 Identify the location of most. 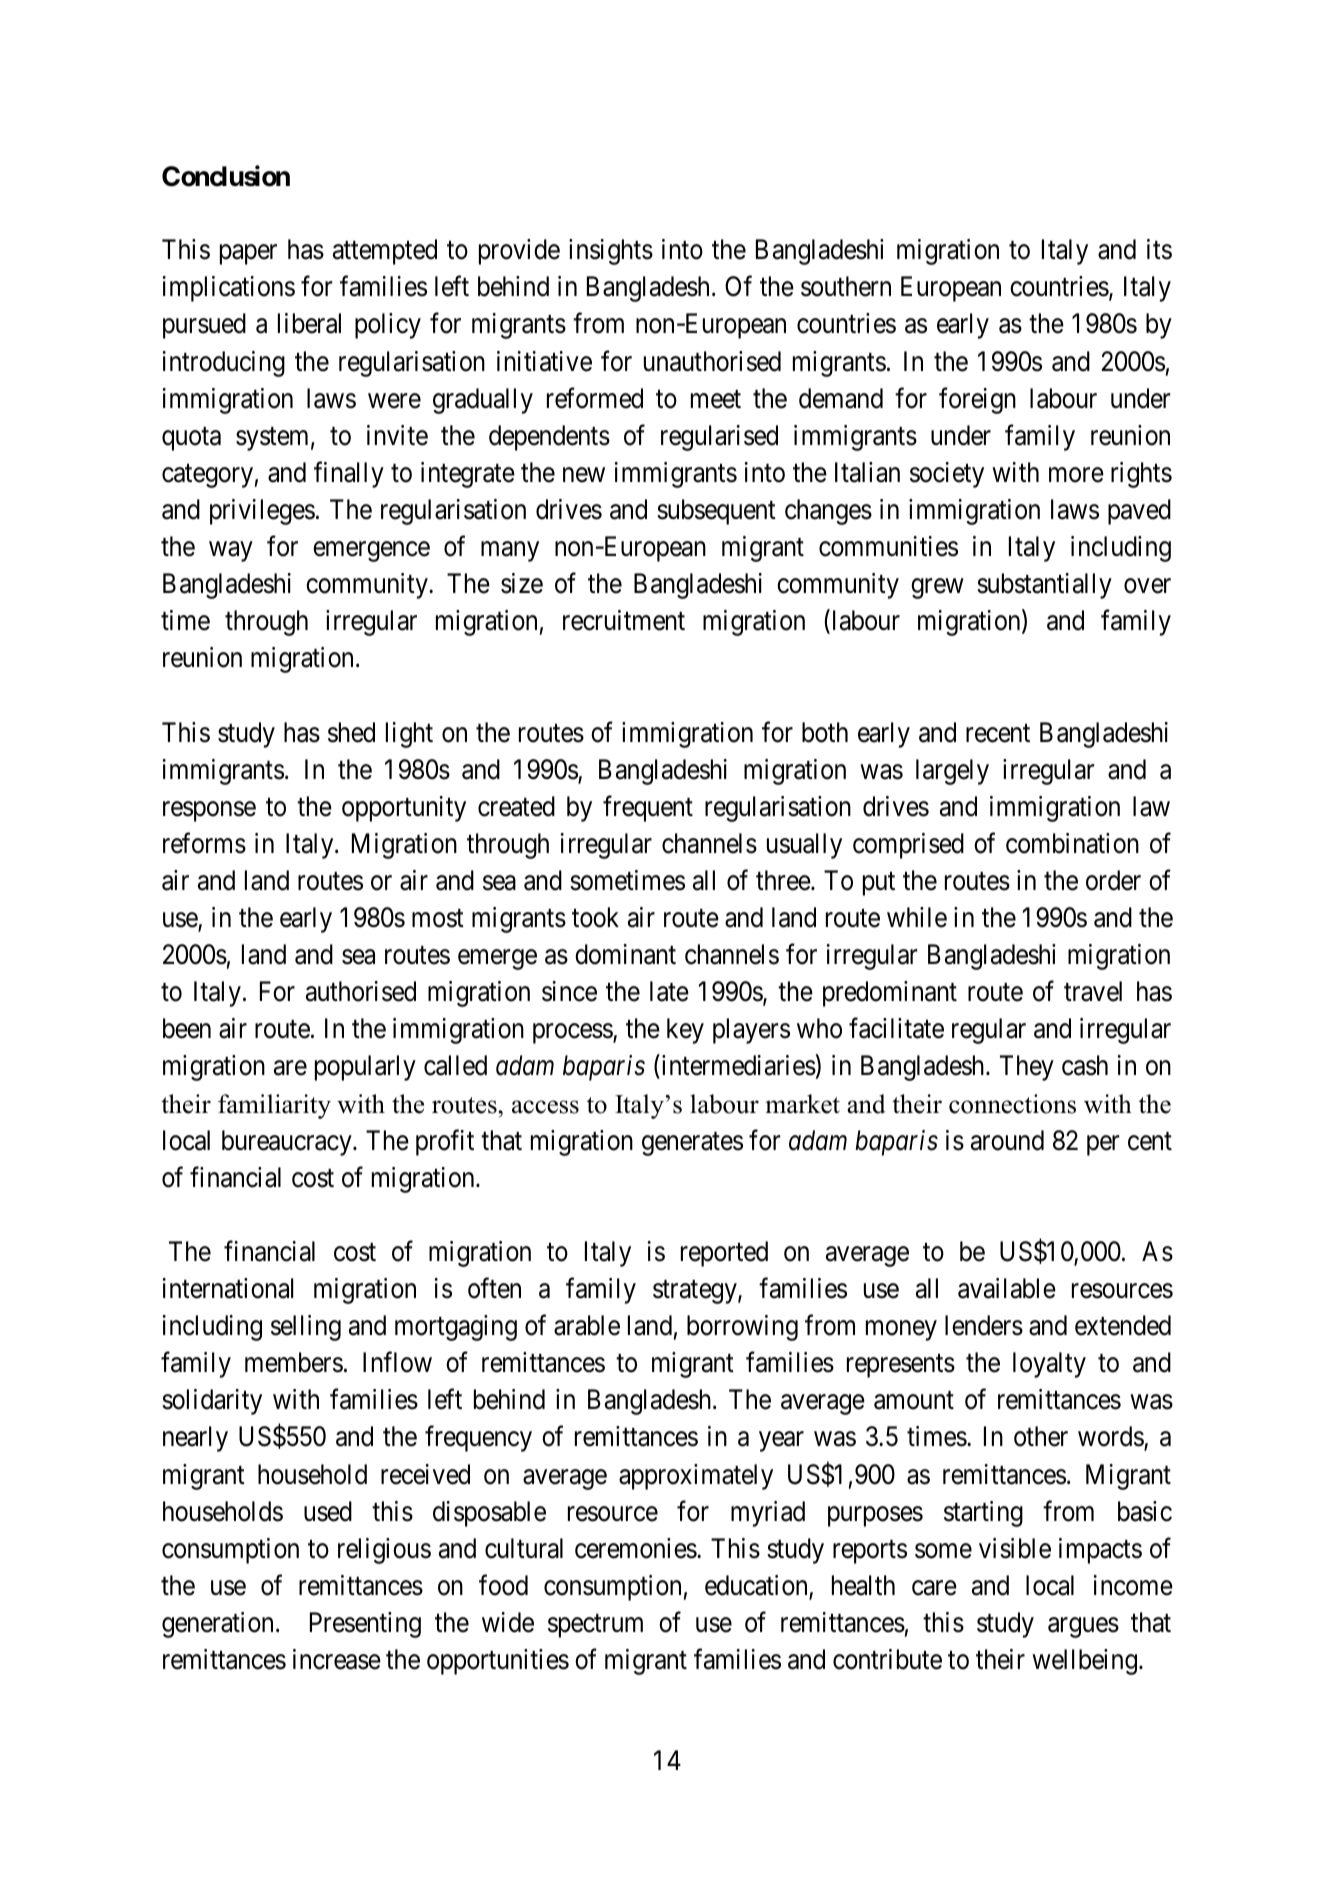
(438, 919).
